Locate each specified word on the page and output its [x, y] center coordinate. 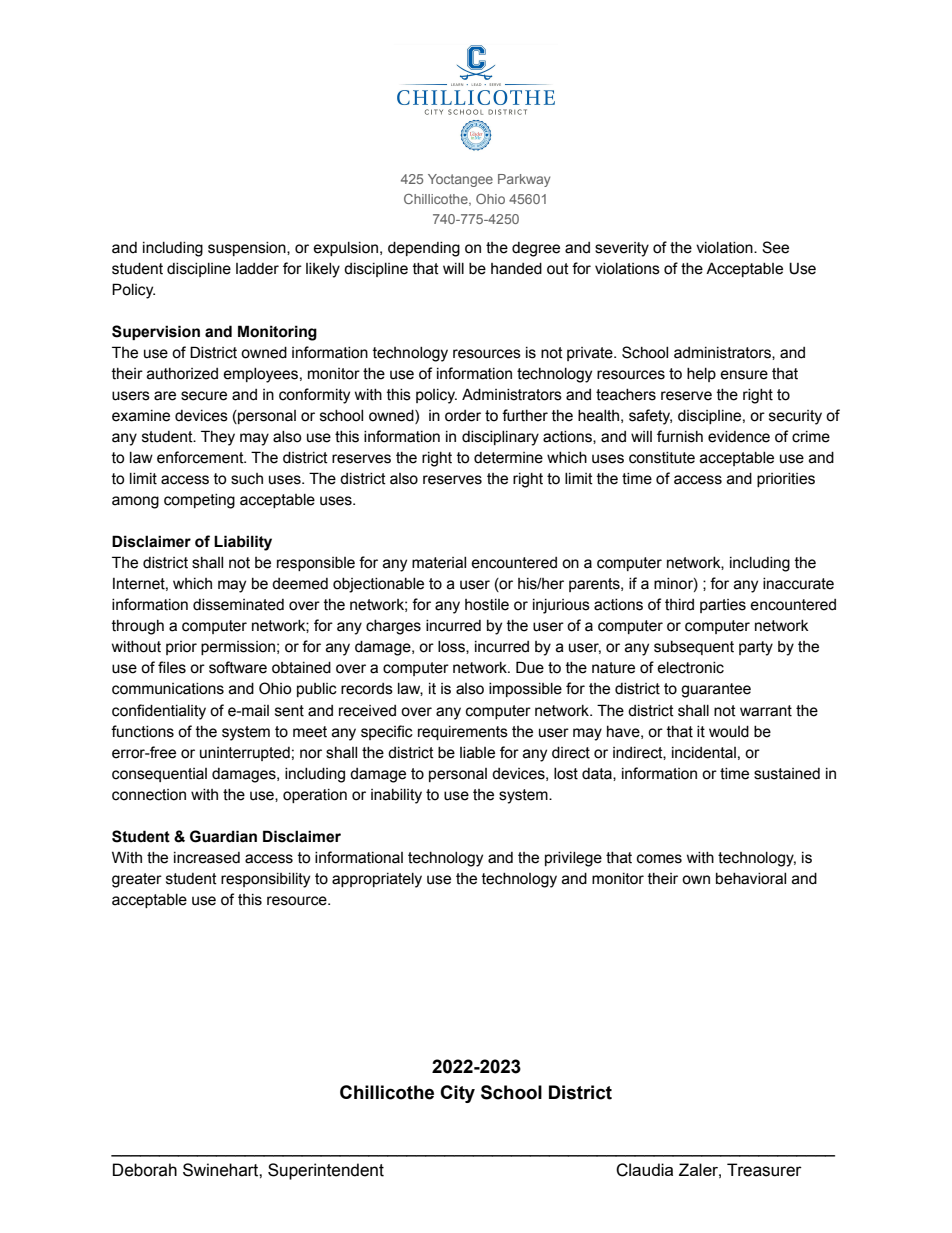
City [457, 1094]
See [775, 247]
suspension [248, 249]
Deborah [145, 1170]
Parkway [524, 180]
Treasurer [764, 1170]
